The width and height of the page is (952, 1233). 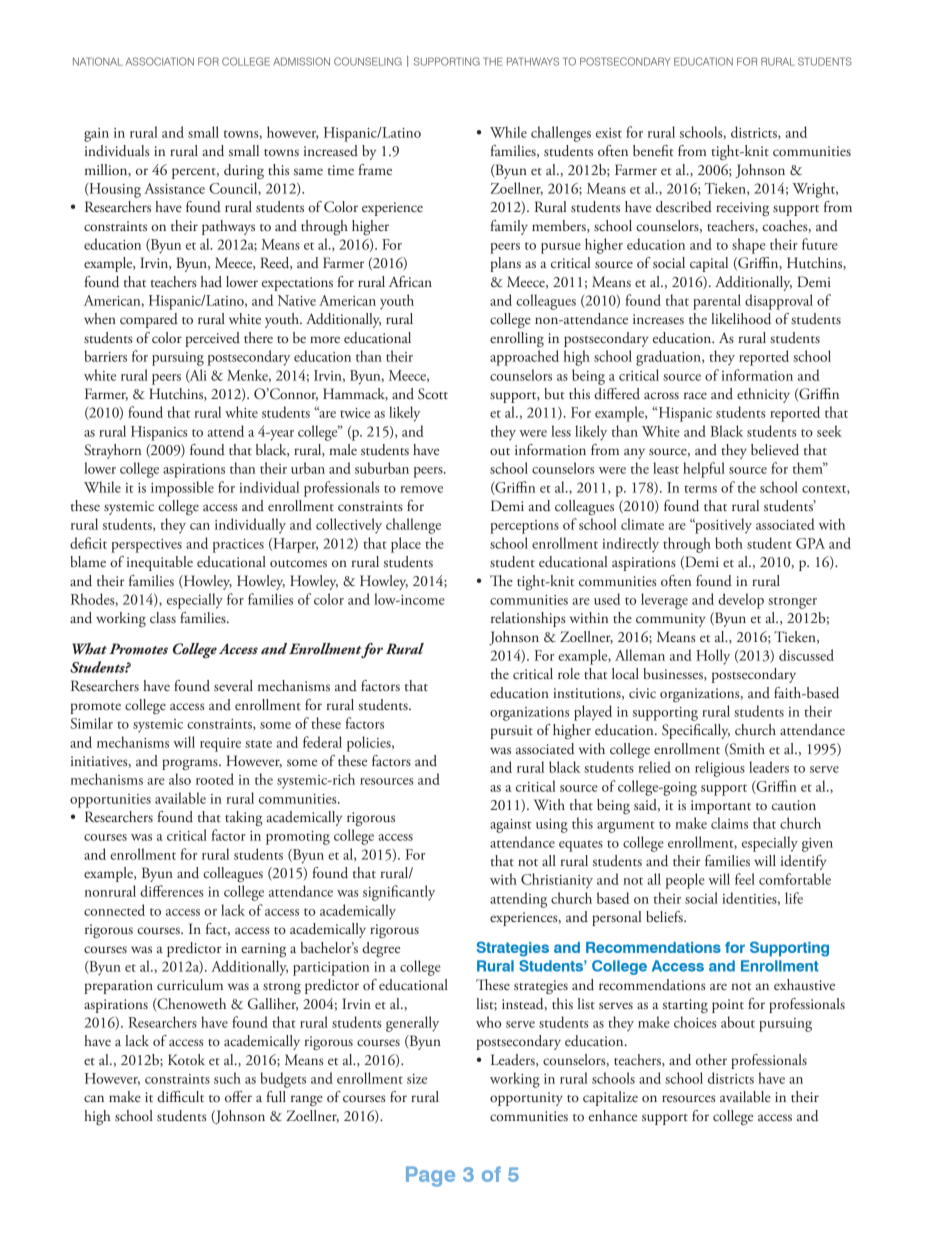 What do you see at coordinates (745, 879) in the page?
I see `feel` at bounding box center [745, 879].
